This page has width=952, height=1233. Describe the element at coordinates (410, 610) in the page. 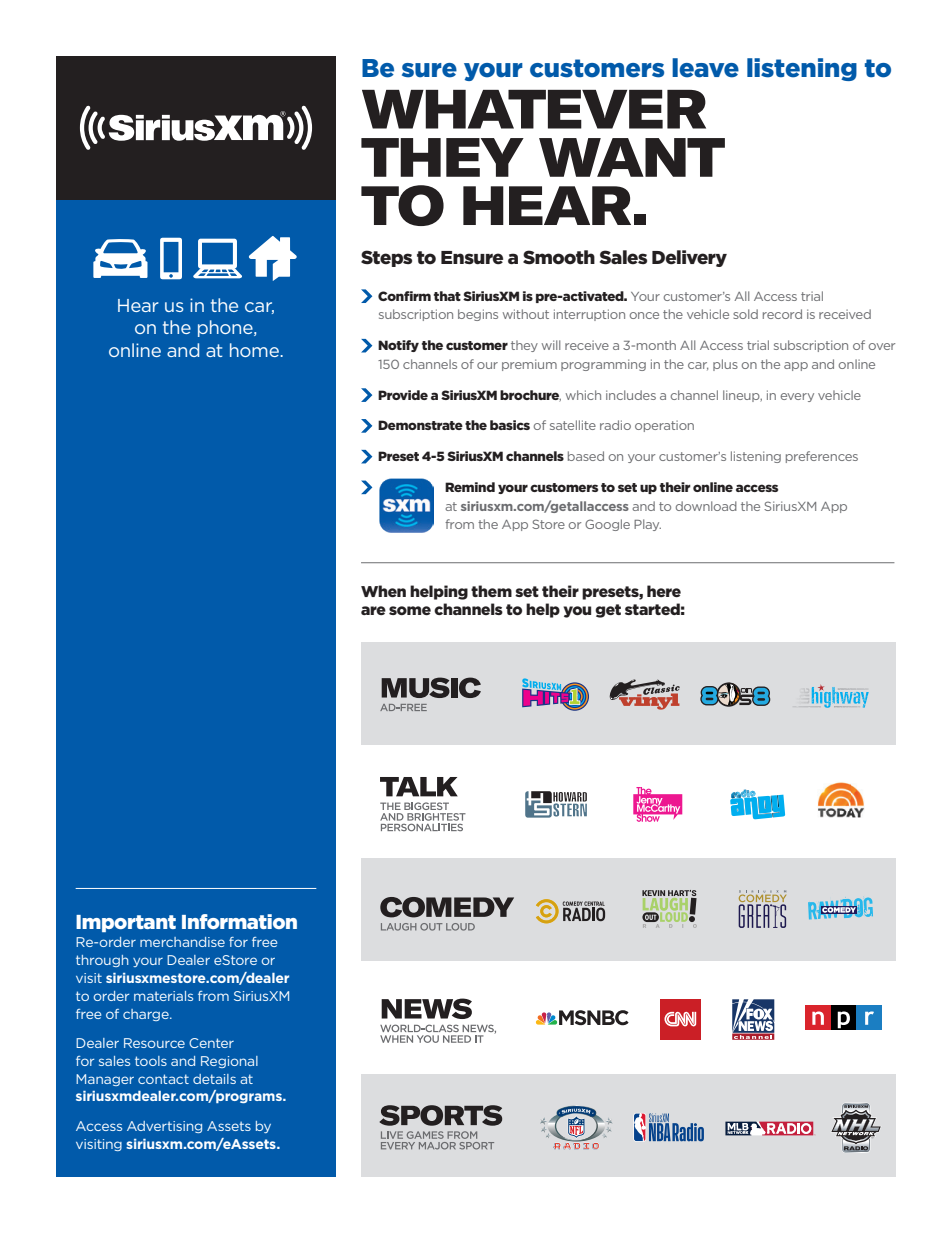

I see `some` at that location.
